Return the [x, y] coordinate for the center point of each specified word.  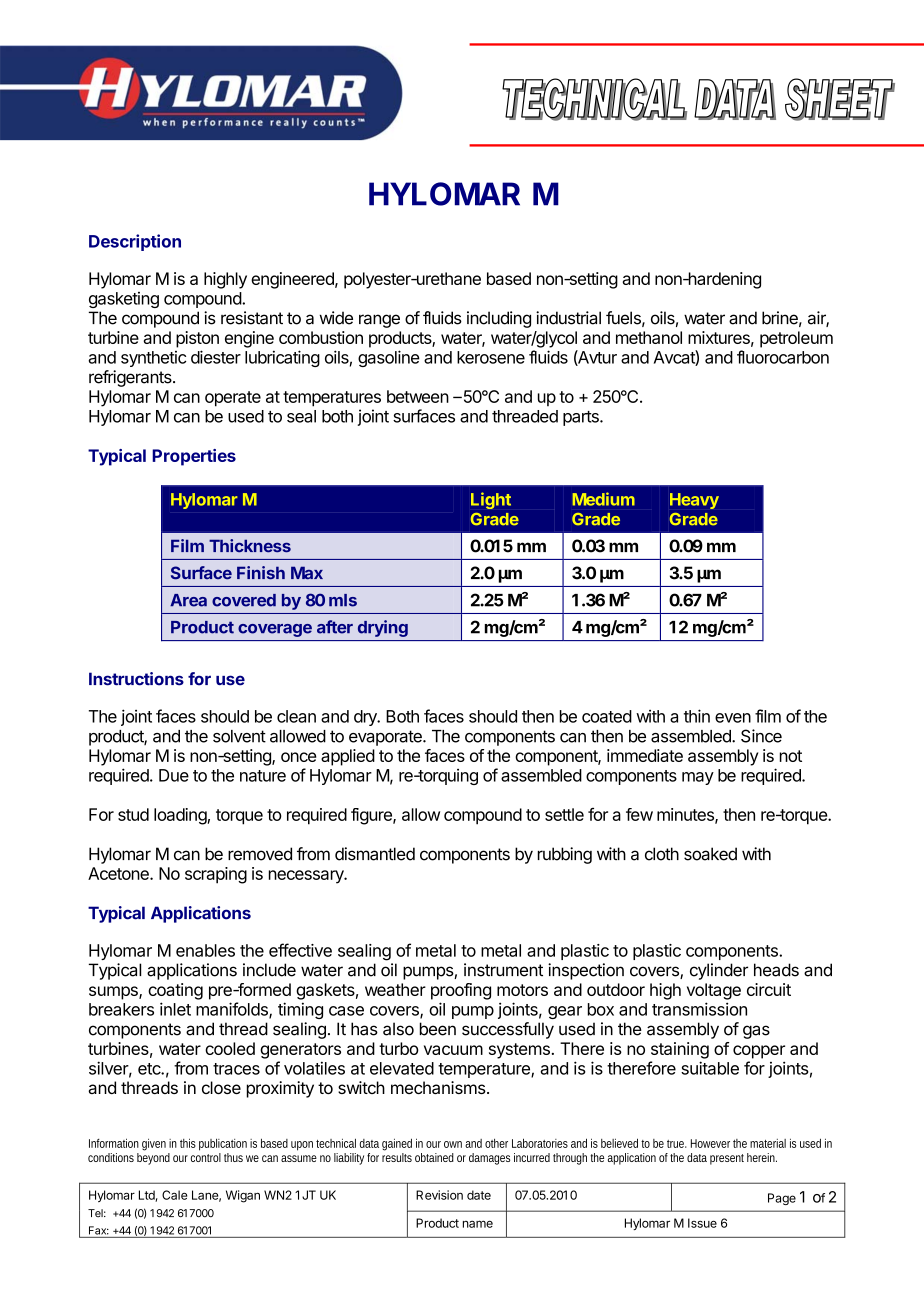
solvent [239, 736]
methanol [649, 337]
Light [491, 500]
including [499, 319]
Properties [194, 457]
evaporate [386, 738]
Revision [439, 1195]
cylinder [719, 971]
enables [205, 950]
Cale [174, 1195]
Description [135, 242]
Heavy [694, 501]
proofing [461, 991]
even [733, 718]
